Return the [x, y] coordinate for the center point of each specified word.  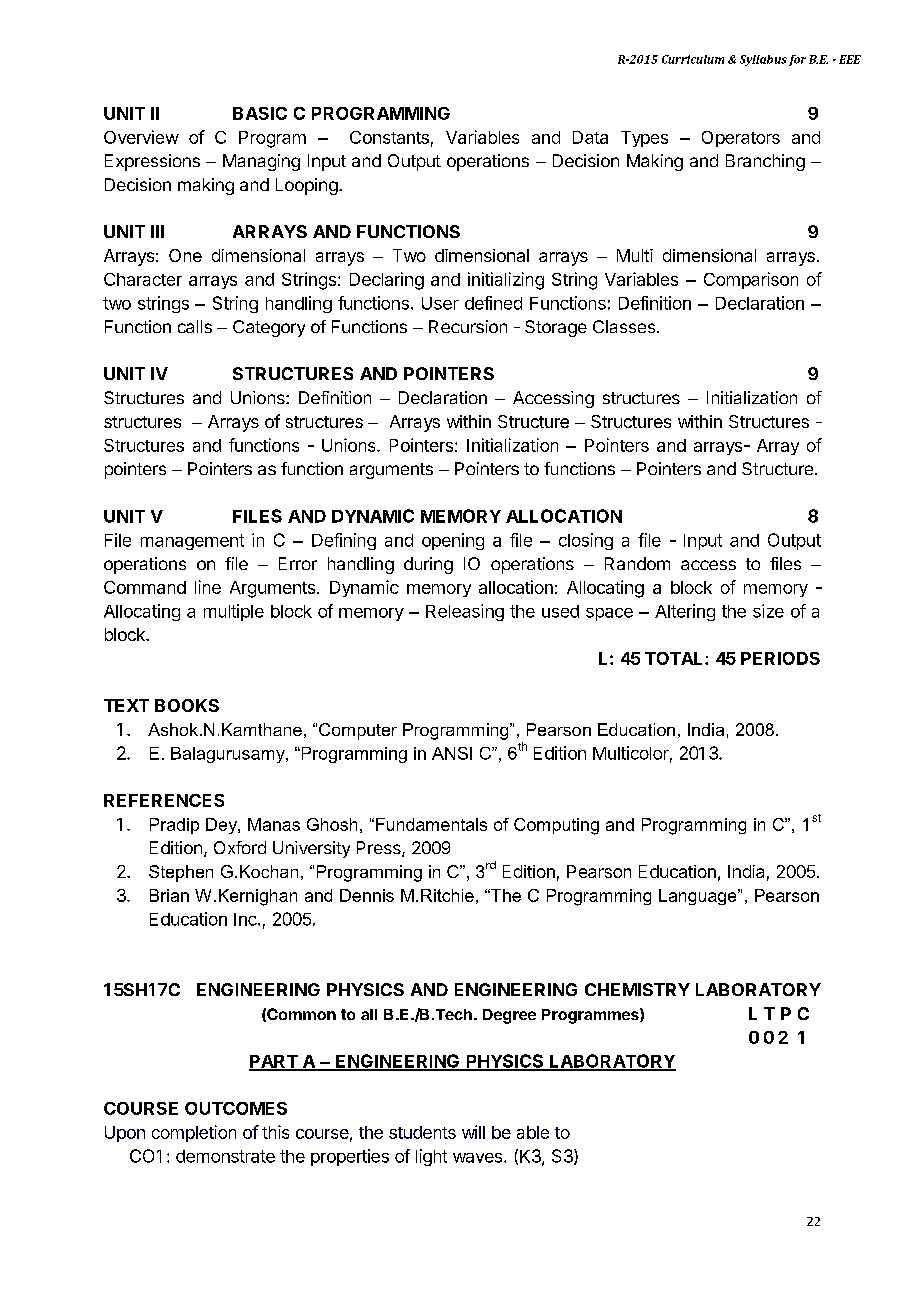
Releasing [465, 612]
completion [194, 1133]
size [768, 611]
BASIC [260, 113]
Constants [389, 137]
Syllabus [763, 60]
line [208, 587]
